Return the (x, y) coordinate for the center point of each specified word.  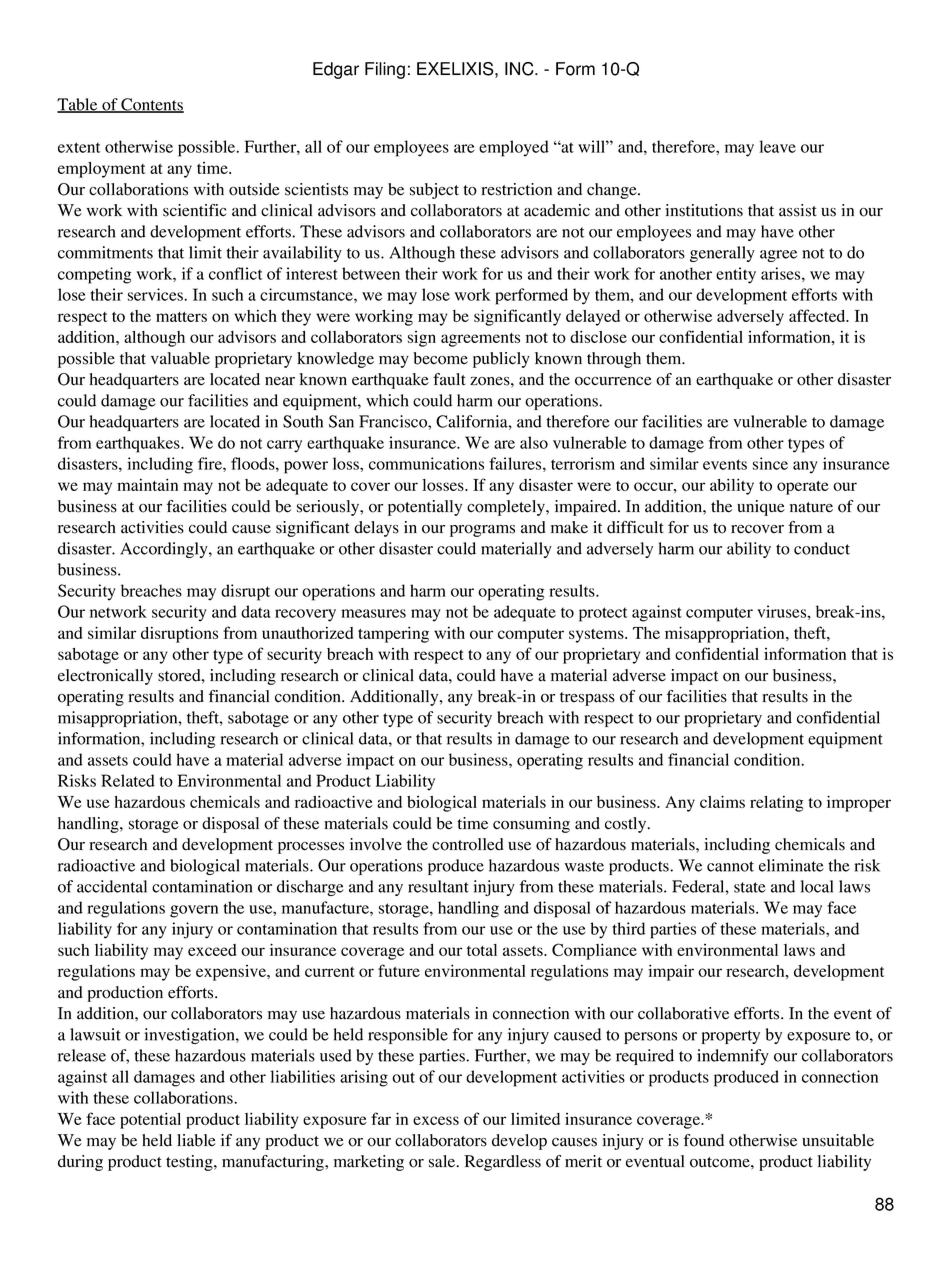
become (440, 358)
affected (818, 315)
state (750, 887)
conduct (822, 548)
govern (194, 911)
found (704, 1140)
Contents (151, 105)
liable (196, 1140)
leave (777, 146)
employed (514, 148)
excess (436, 1120)
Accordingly (165, 550)
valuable (180, 358)
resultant (438, 886)
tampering (393, 634)
